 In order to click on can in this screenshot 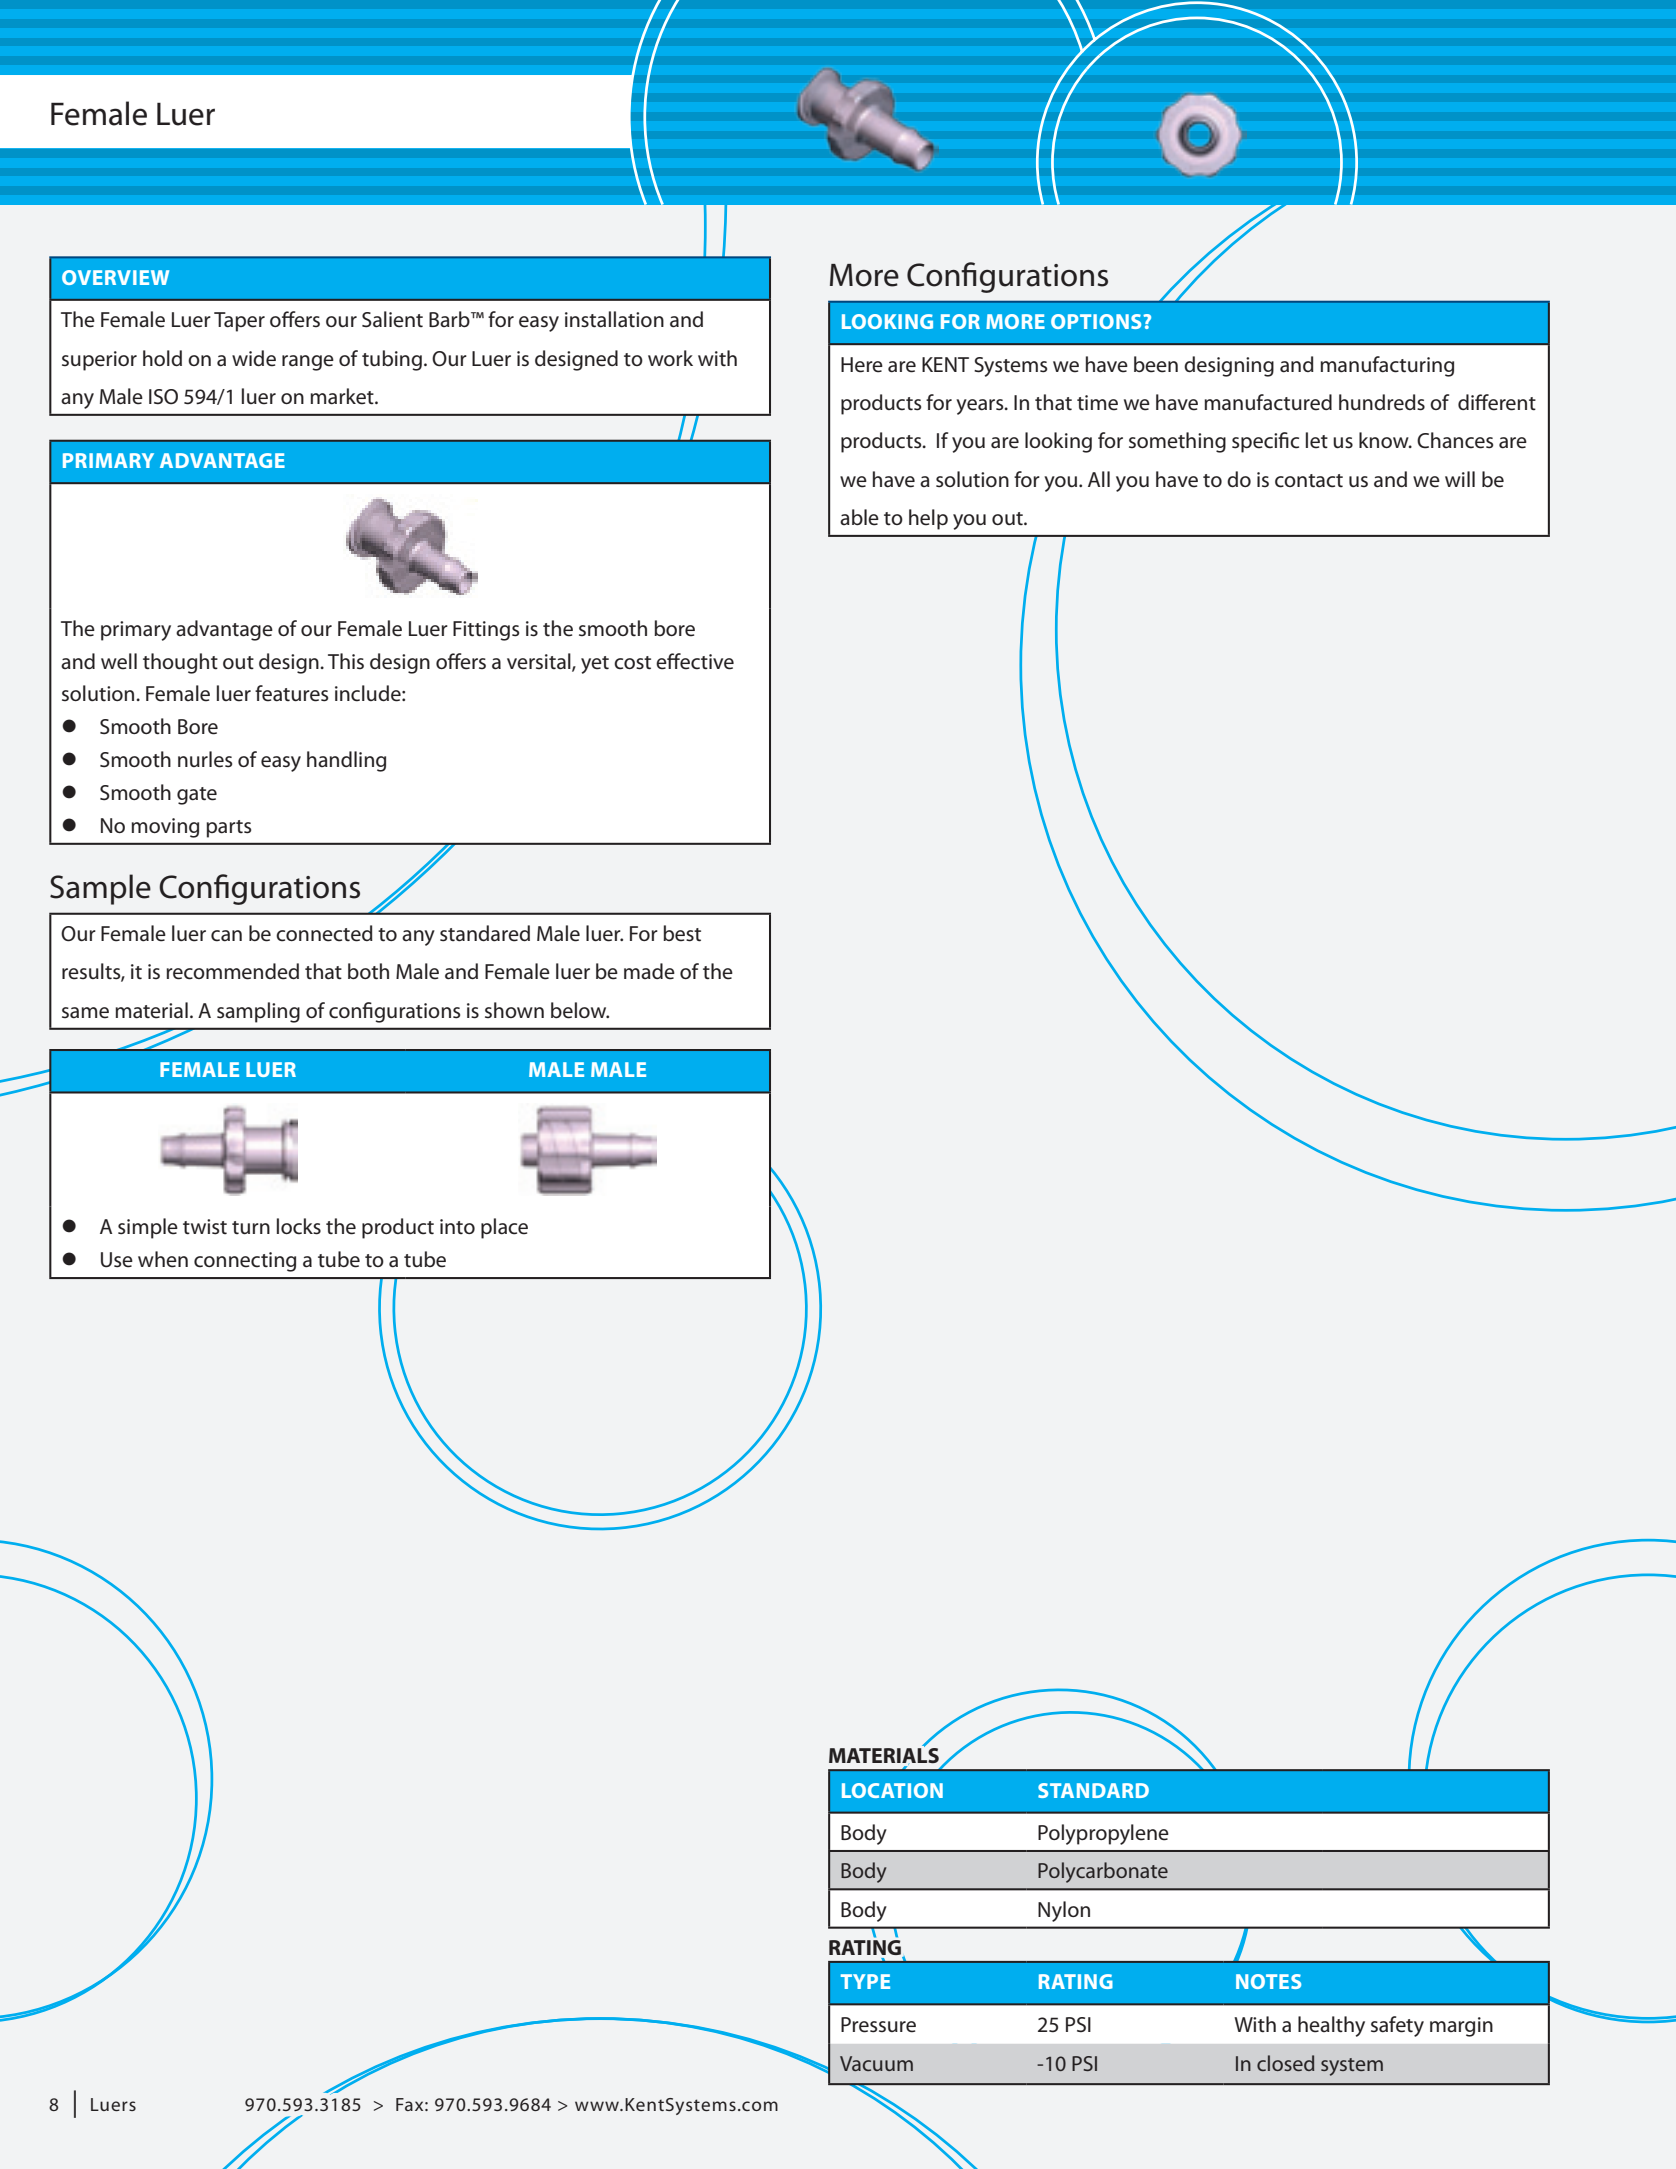, I will do `click(226, 936)`.
